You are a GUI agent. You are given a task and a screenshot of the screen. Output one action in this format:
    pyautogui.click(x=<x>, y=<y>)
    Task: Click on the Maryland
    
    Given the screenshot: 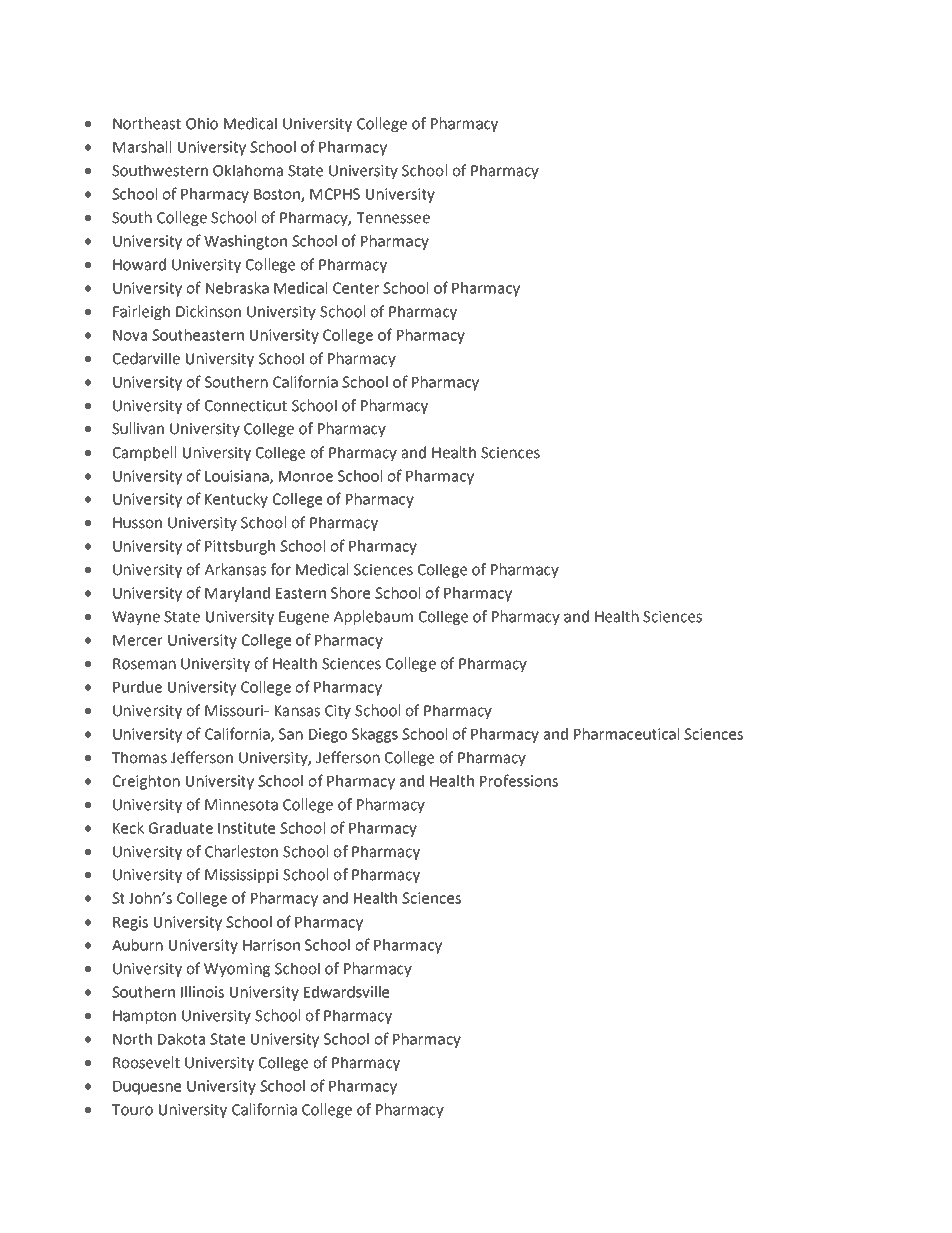 What is the action you would take?
    pyautogui.click(x=237, y=594)
